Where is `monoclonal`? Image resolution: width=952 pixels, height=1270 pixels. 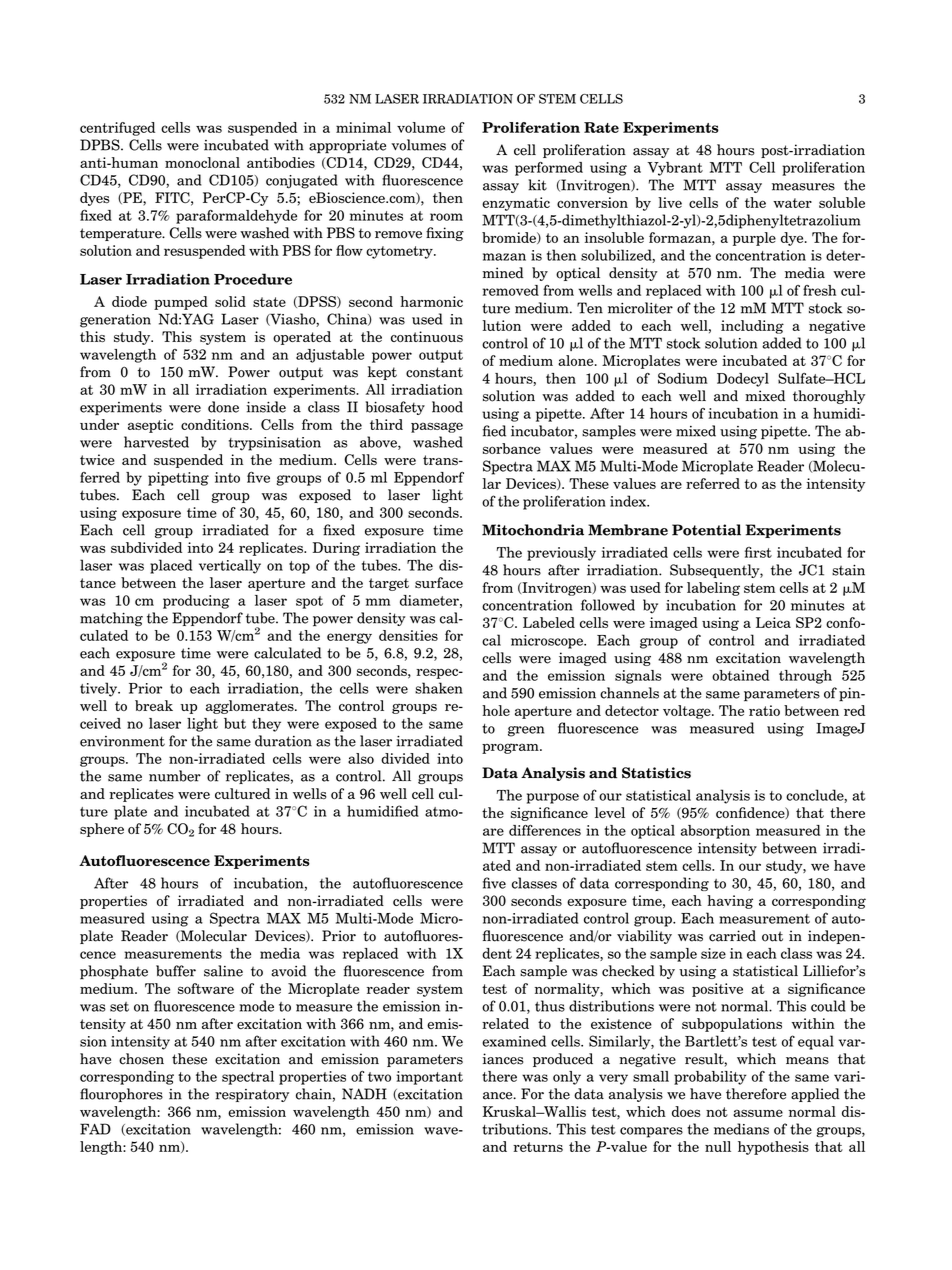 monoclonal is located at coordinates (202, 162).
